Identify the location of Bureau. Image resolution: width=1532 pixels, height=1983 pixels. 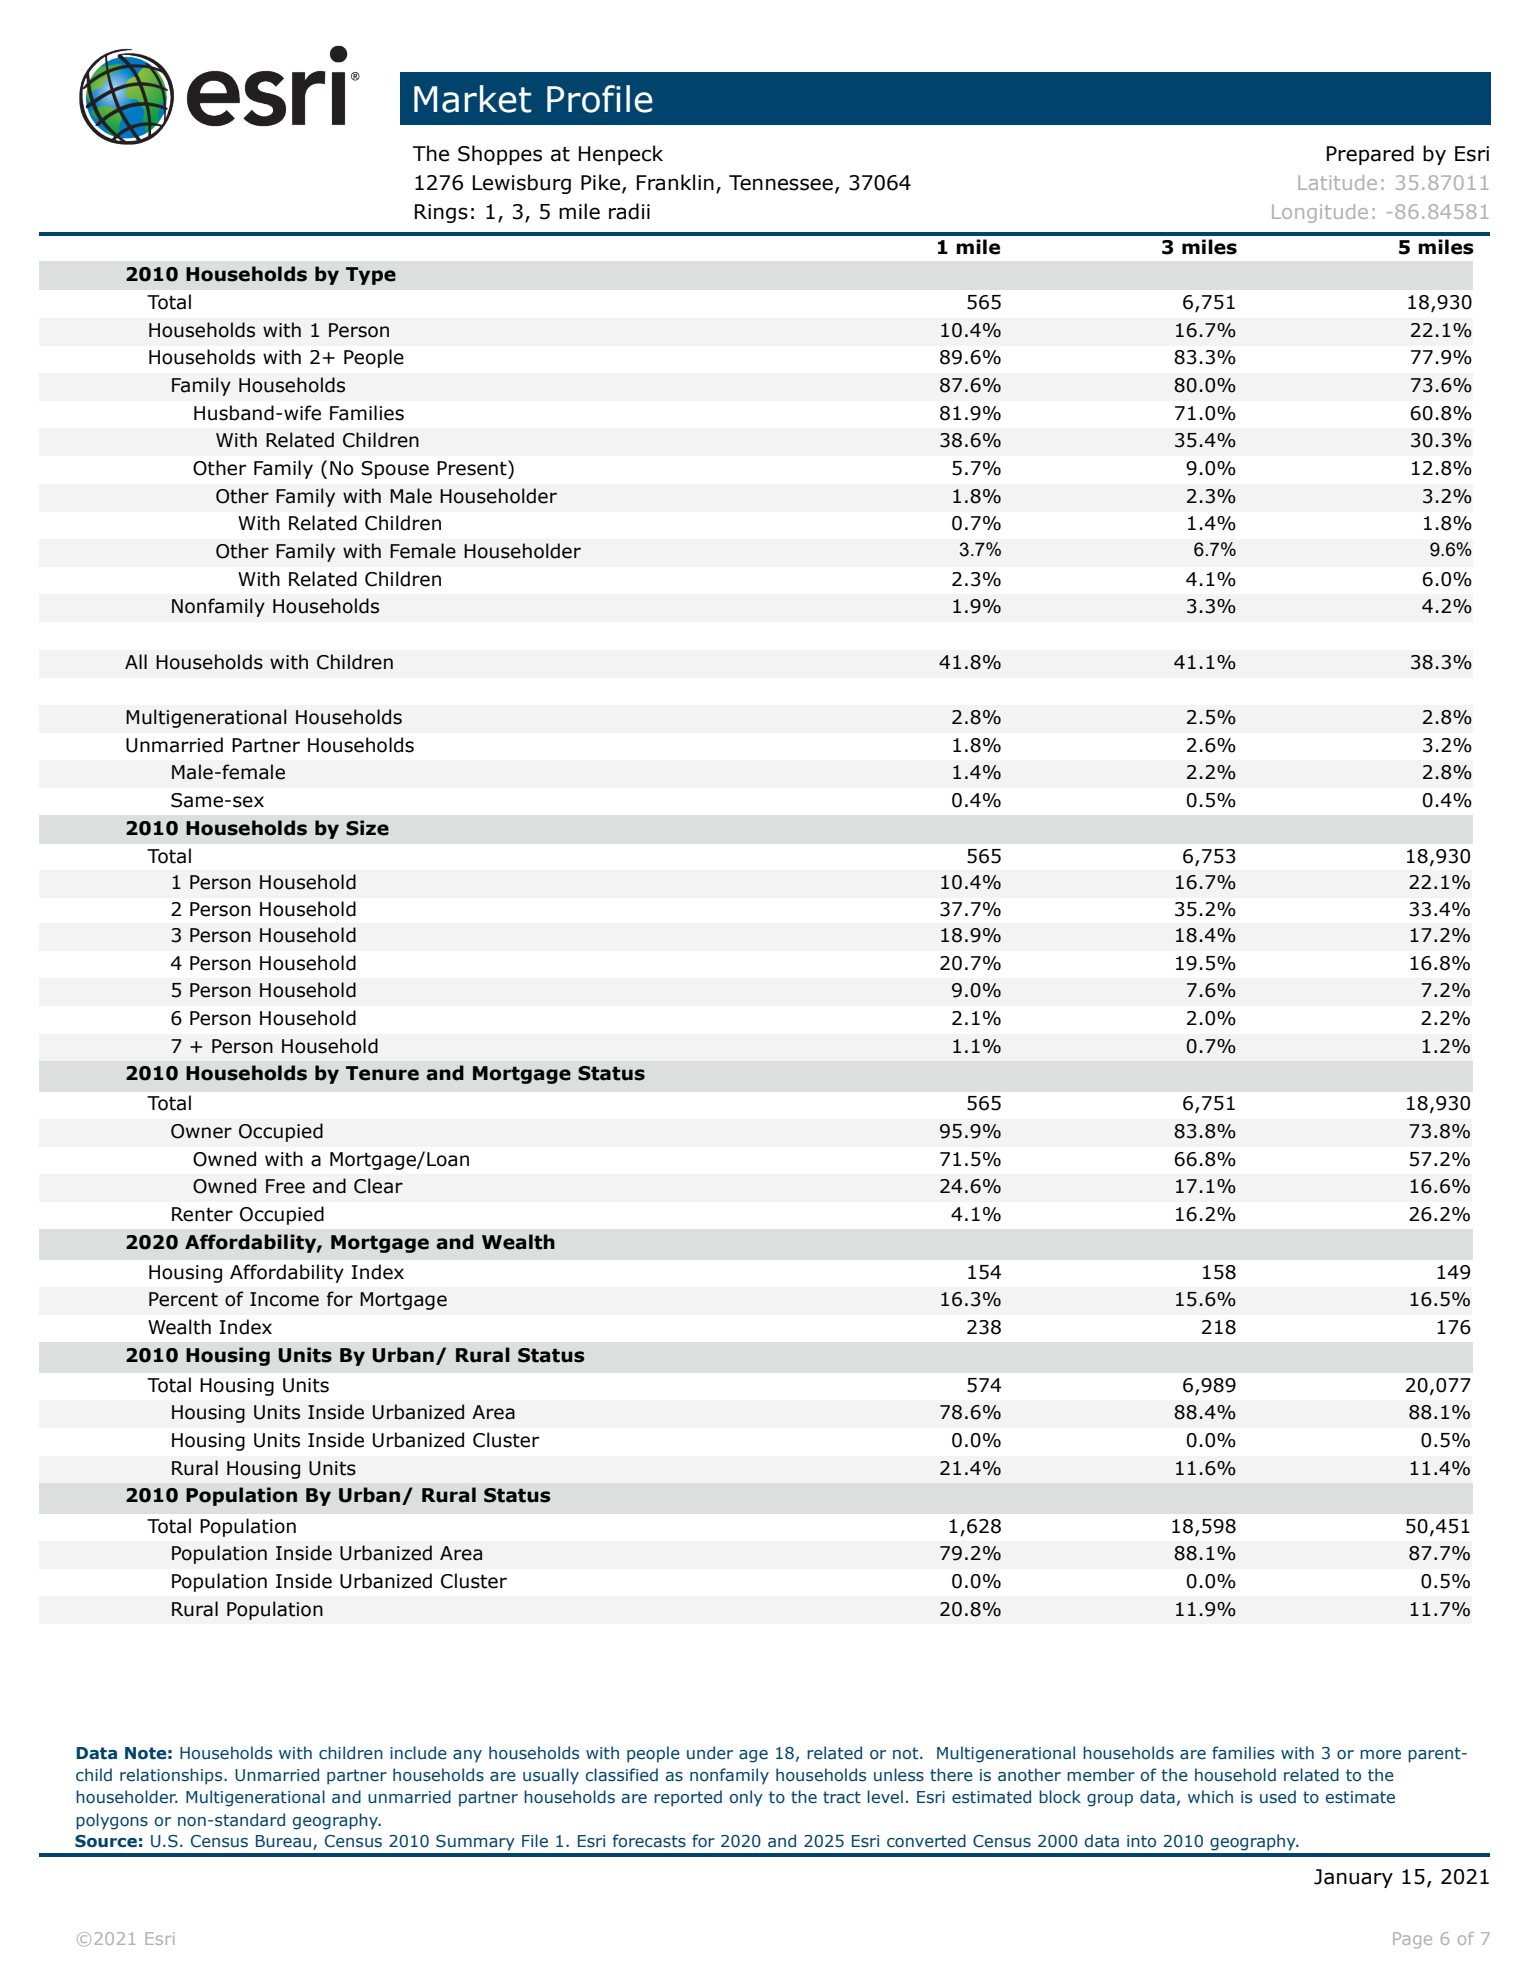
(285, 1842).
